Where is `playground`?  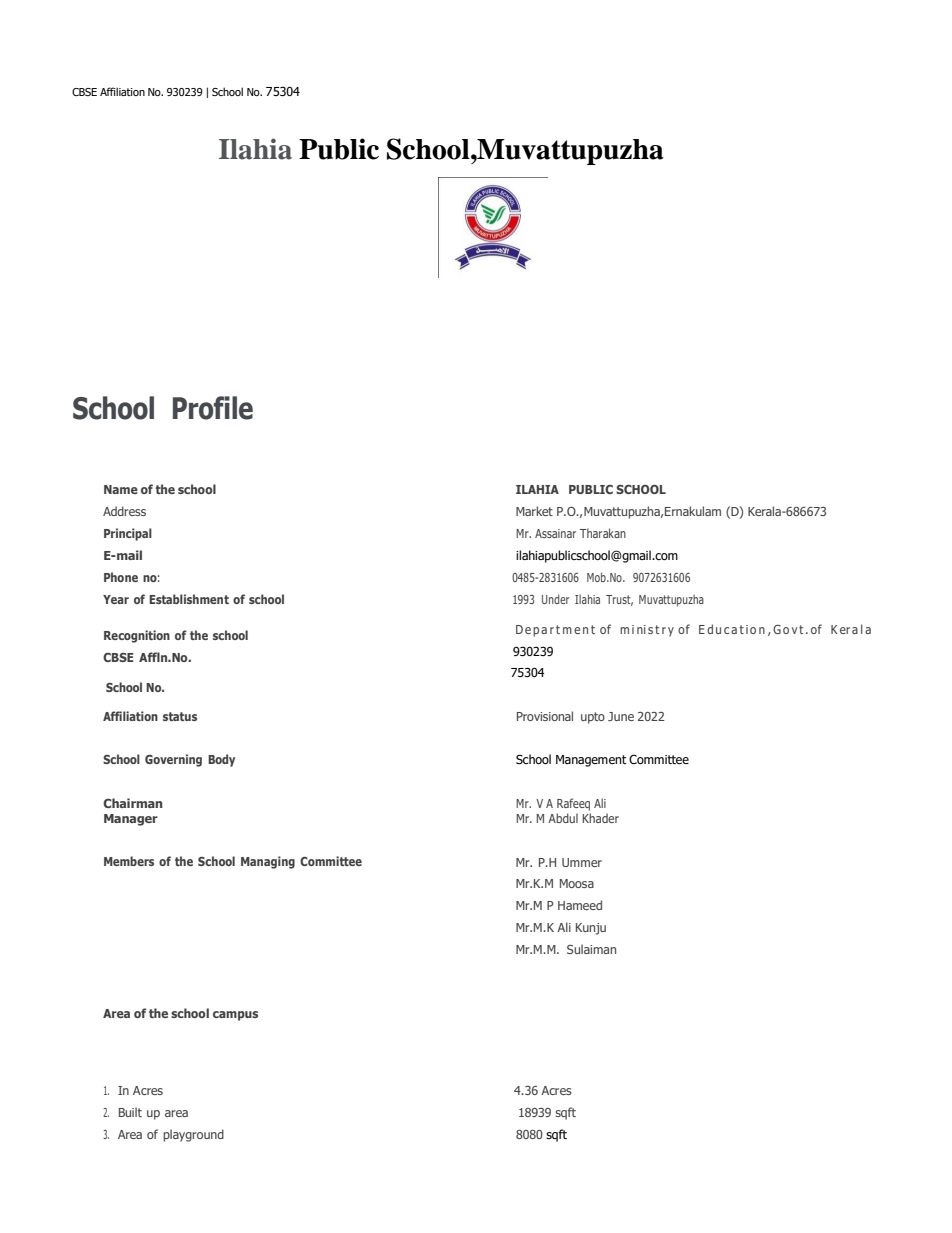
playground is located at coordinates (193, 1135).
